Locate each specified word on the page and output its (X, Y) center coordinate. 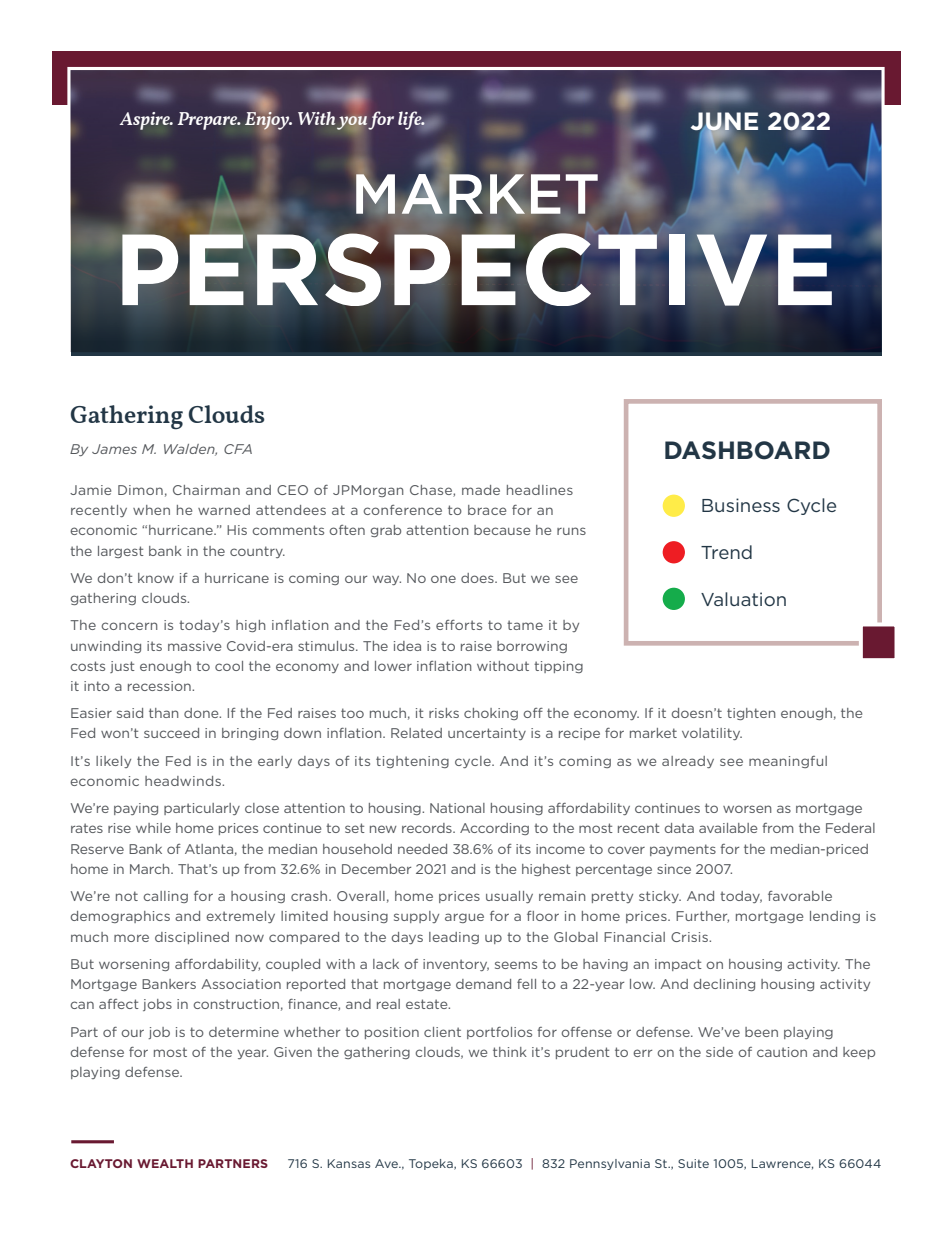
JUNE (724, 122)
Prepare (209, 121)
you (352, 123)
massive (194, 646)
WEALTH (165, 1163)
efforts (459, 625)
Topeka (432, 1164)
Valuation (743, 599)
